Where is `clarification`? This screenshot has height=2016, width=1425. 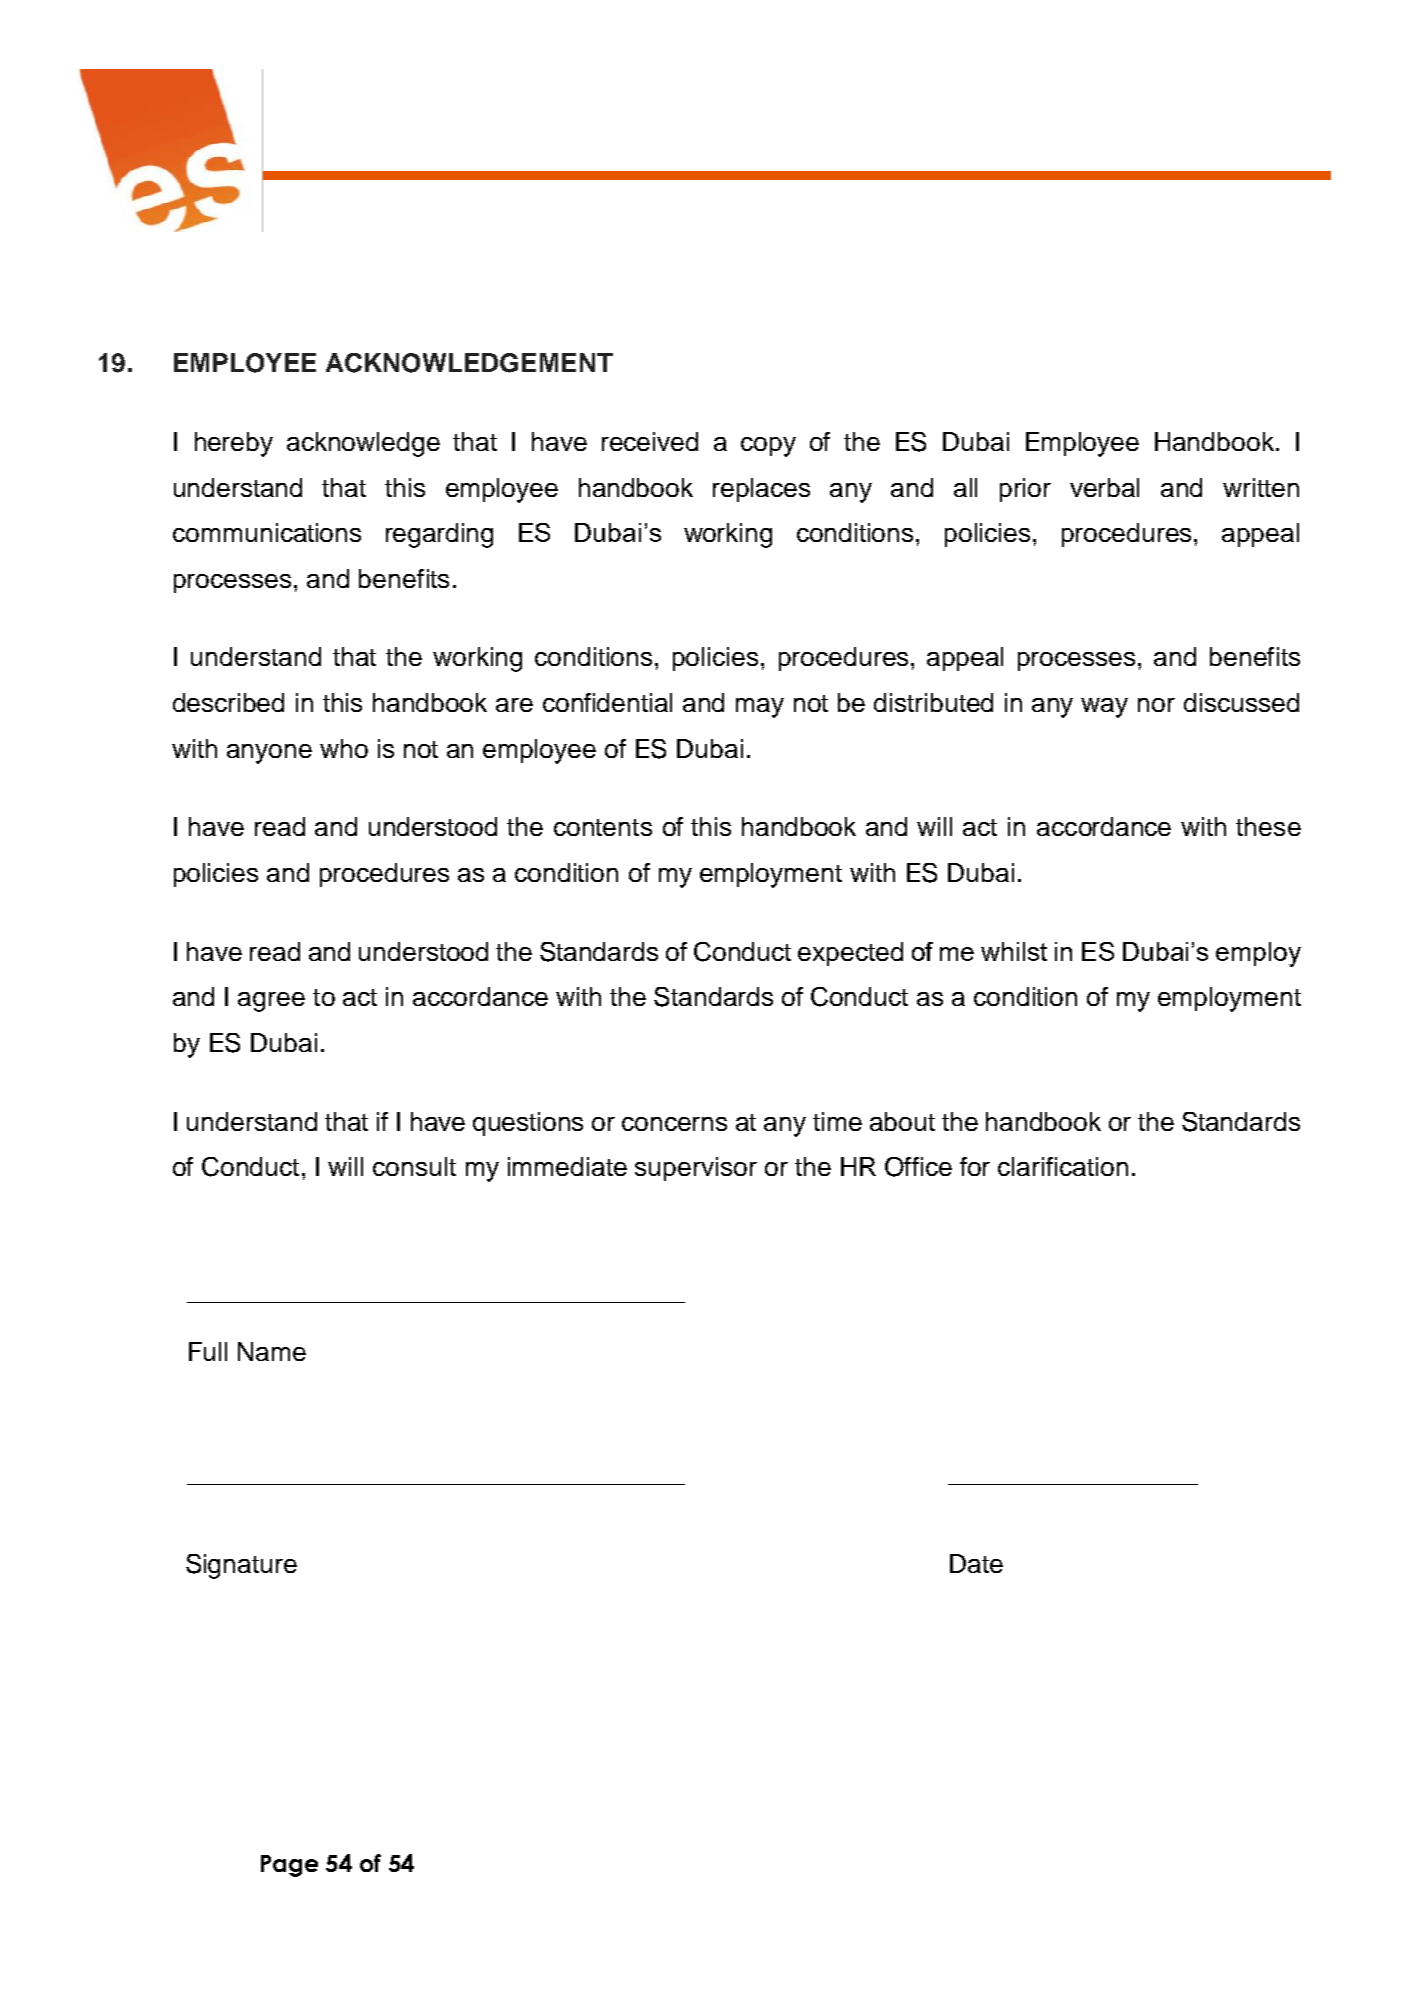 clarification is located at coordinates (1063, 1166).
